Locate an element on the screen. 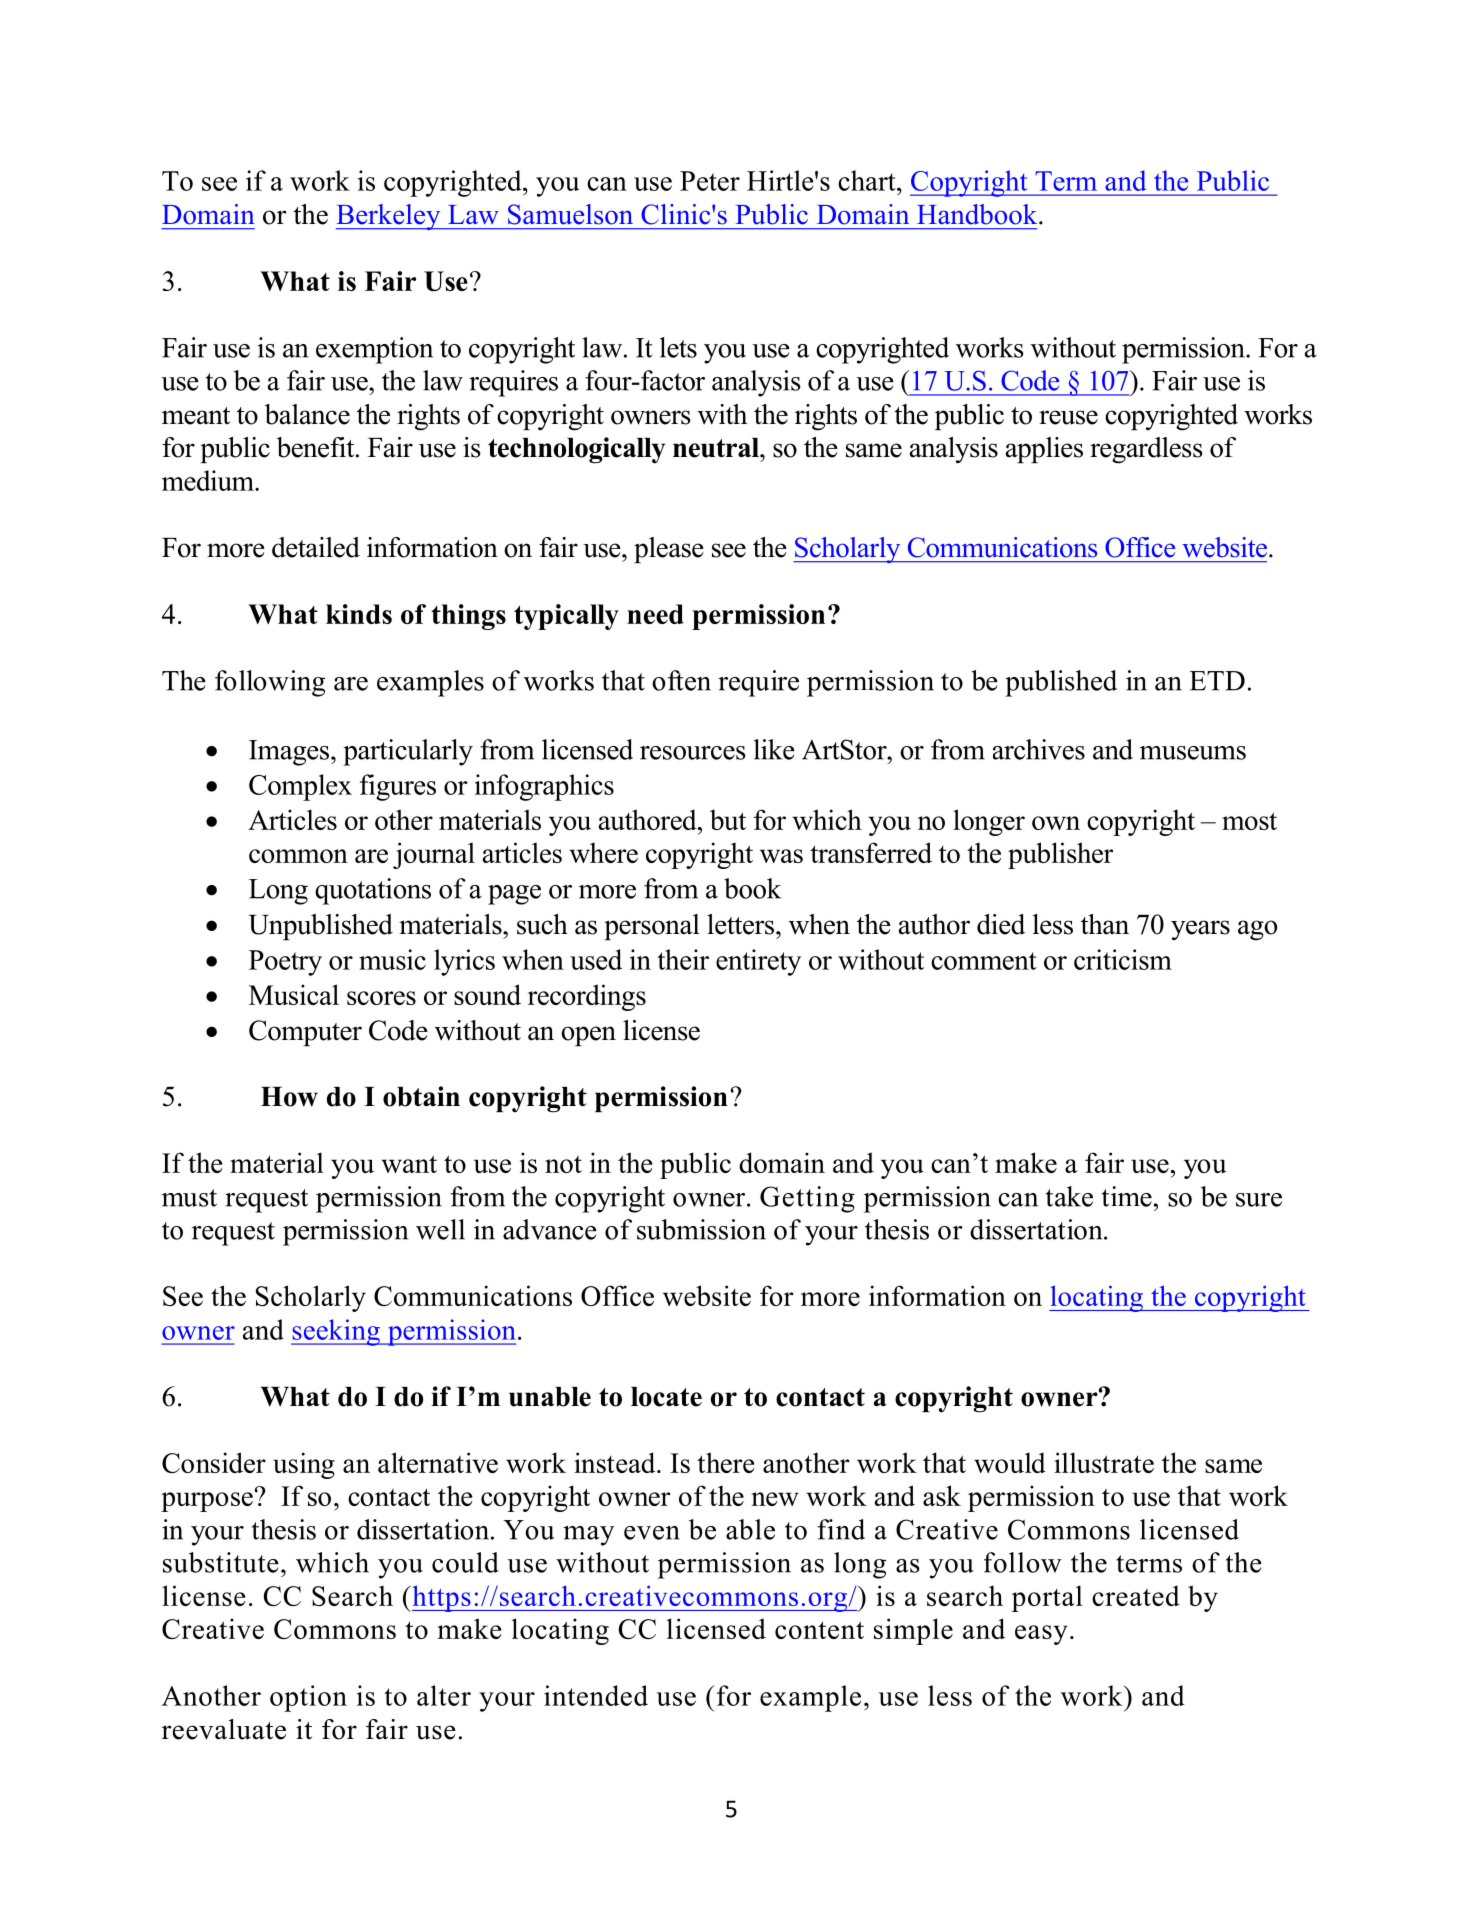  Images is located at coordinates (290, 753).
